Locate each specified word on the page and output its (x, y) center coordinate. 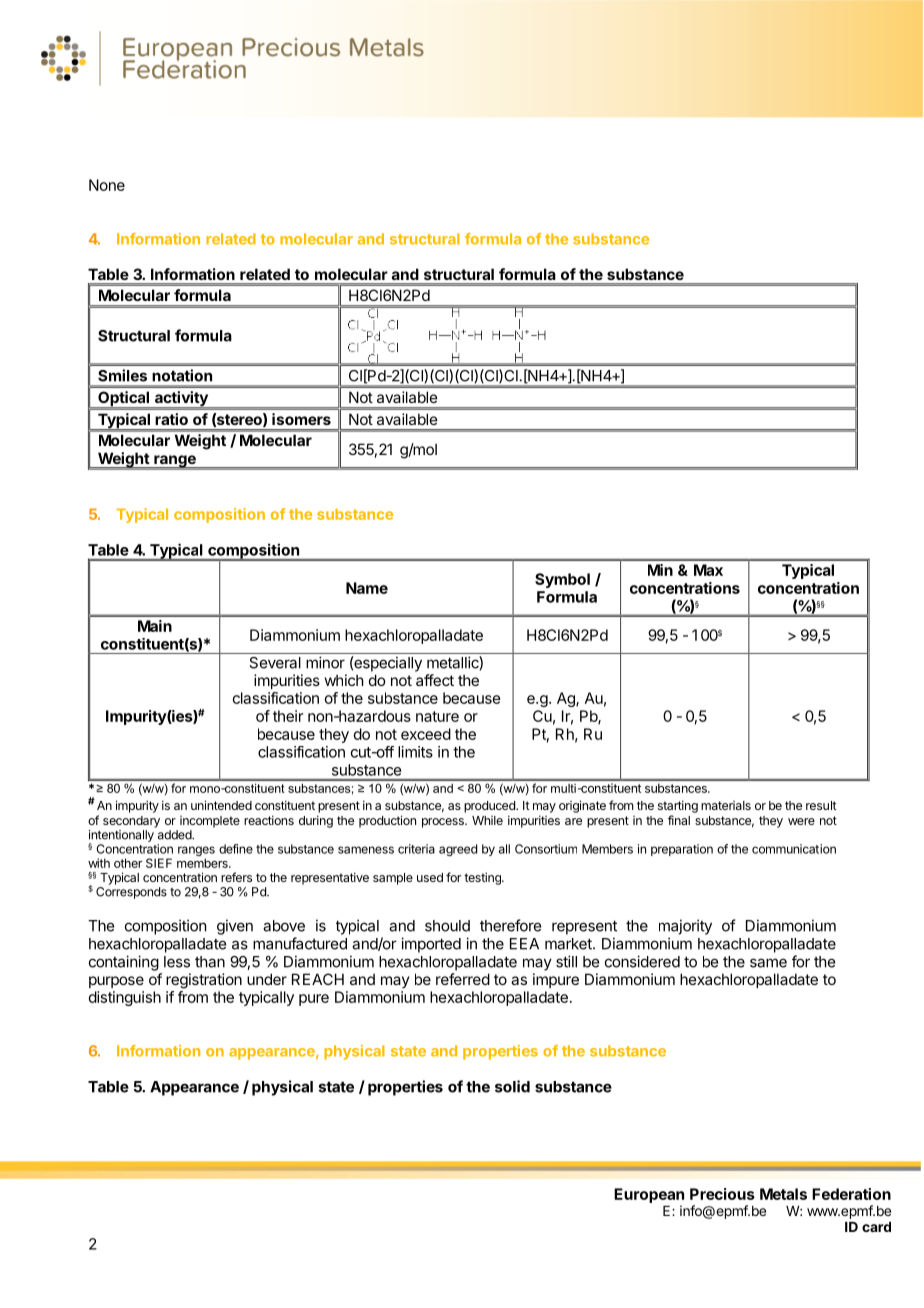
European (649, 1195)
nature (437, 716)
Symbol (562, 580)
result (821, 805)
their (288, 716)
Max (708, 570)
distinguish (125, 998)
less (177, 962)
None (107, 185)
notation (182, 375)
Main (155, 626)
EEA (524, 944)
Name (367, 588)
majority (685, 927)
